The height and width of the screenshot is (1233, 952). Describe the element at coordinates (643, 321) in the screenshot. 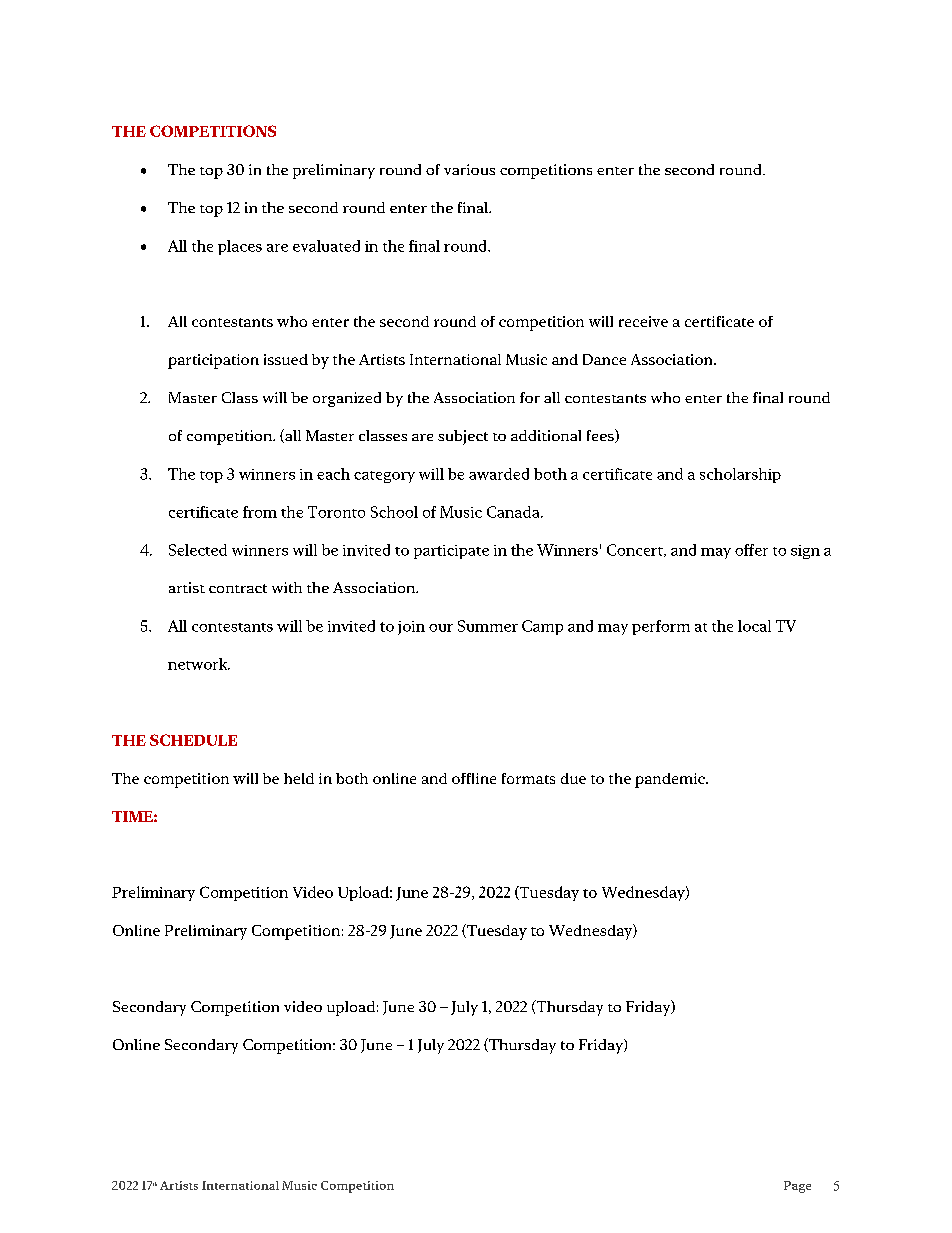

I see `receive` at that location.
